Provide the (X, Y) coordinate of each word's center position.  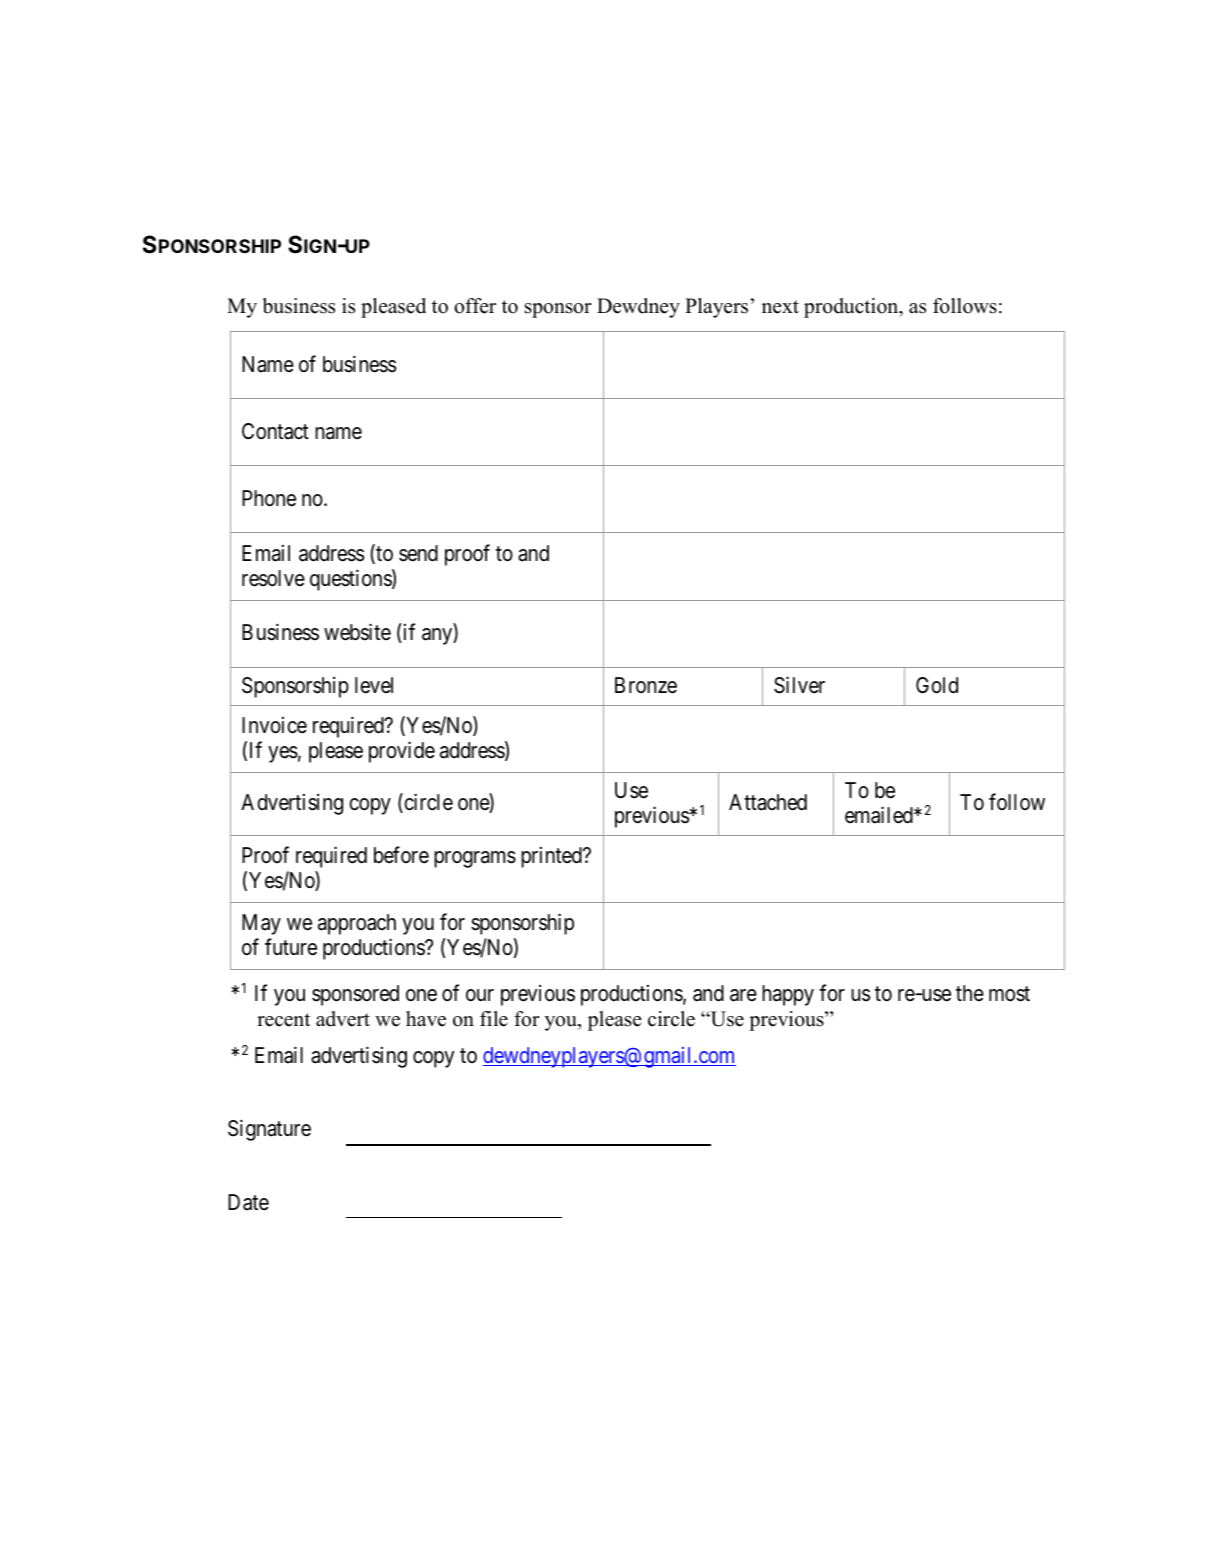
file (494, 1019)
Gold (937, 685)
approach (357, 924)
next (780, 307)
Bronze (646, 685)
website (357, 632)
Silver (799, 685)
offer (475, 306)
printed (552, 857)
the (970, 993)
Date (248, 1202)
